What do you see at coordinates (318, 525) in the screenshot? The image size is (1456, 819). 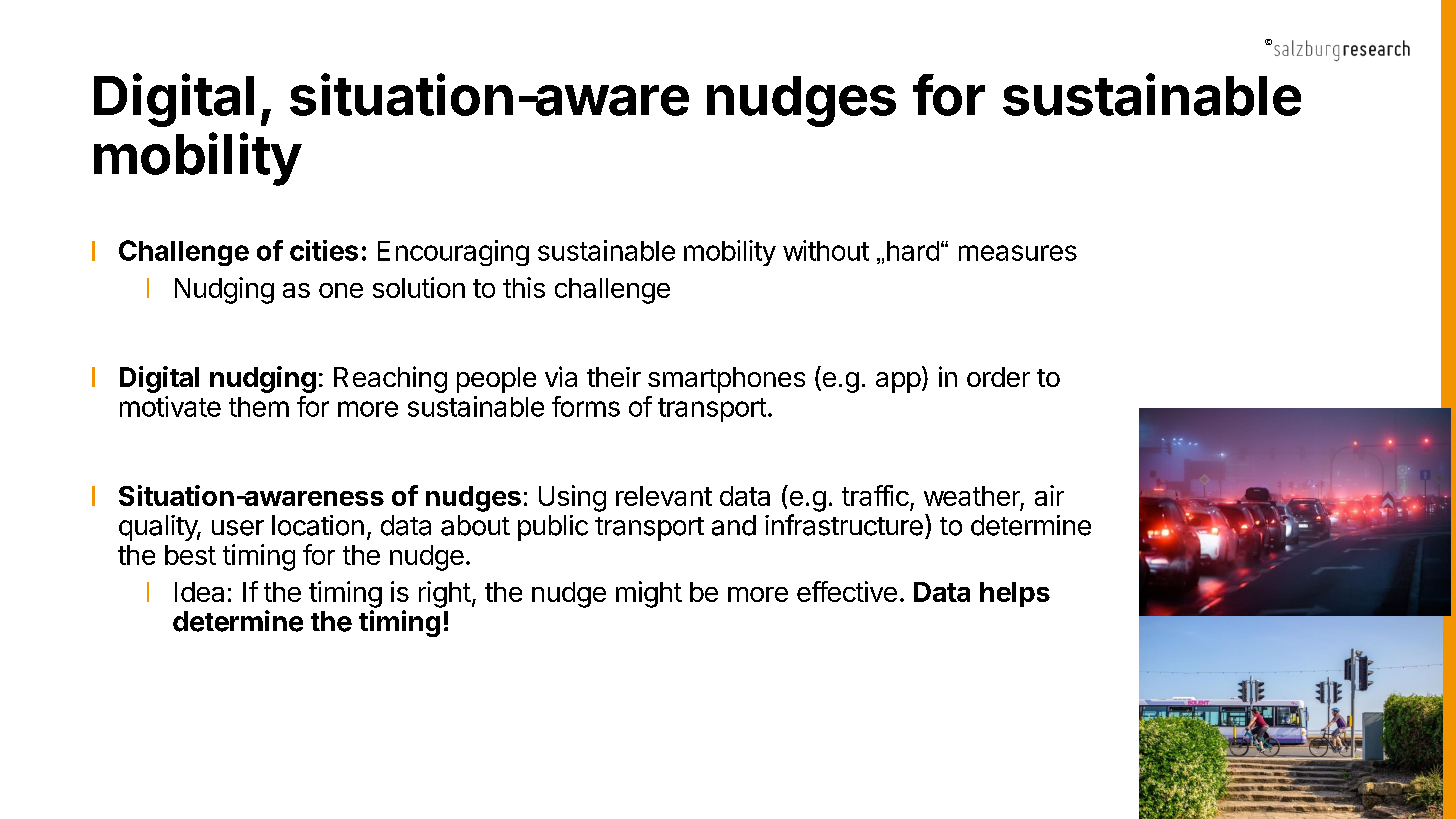 I see `location` at bounding box center [318, 525].
